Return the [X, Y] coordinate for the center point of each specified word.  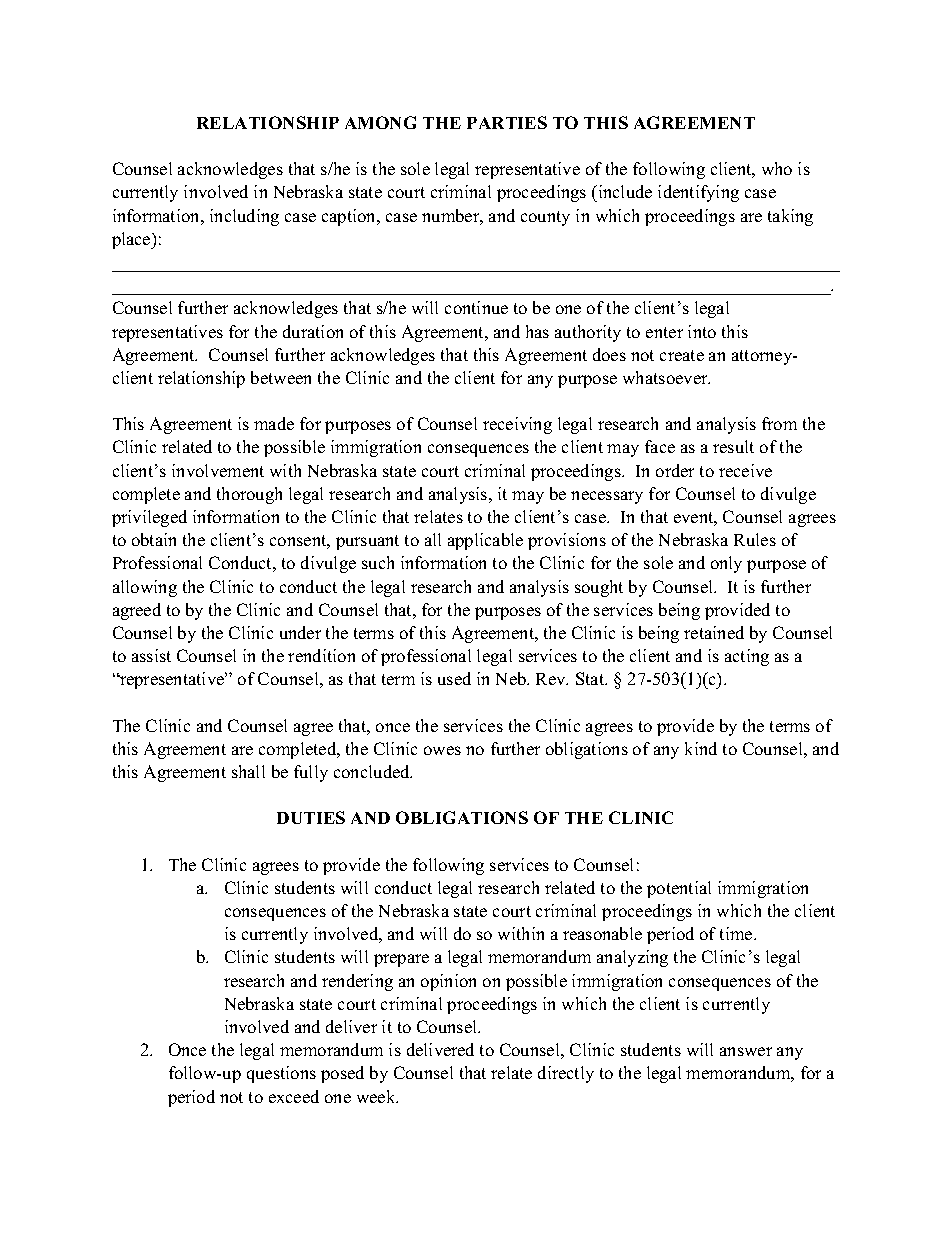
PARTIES [507, 122]
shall [248, 771]
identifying [698, 193]
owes [442, 750]
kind [701, 748]
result [733, 446]
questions [281, 1074]
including [244, 217]
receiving [517, 425]
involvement [218, 470]
